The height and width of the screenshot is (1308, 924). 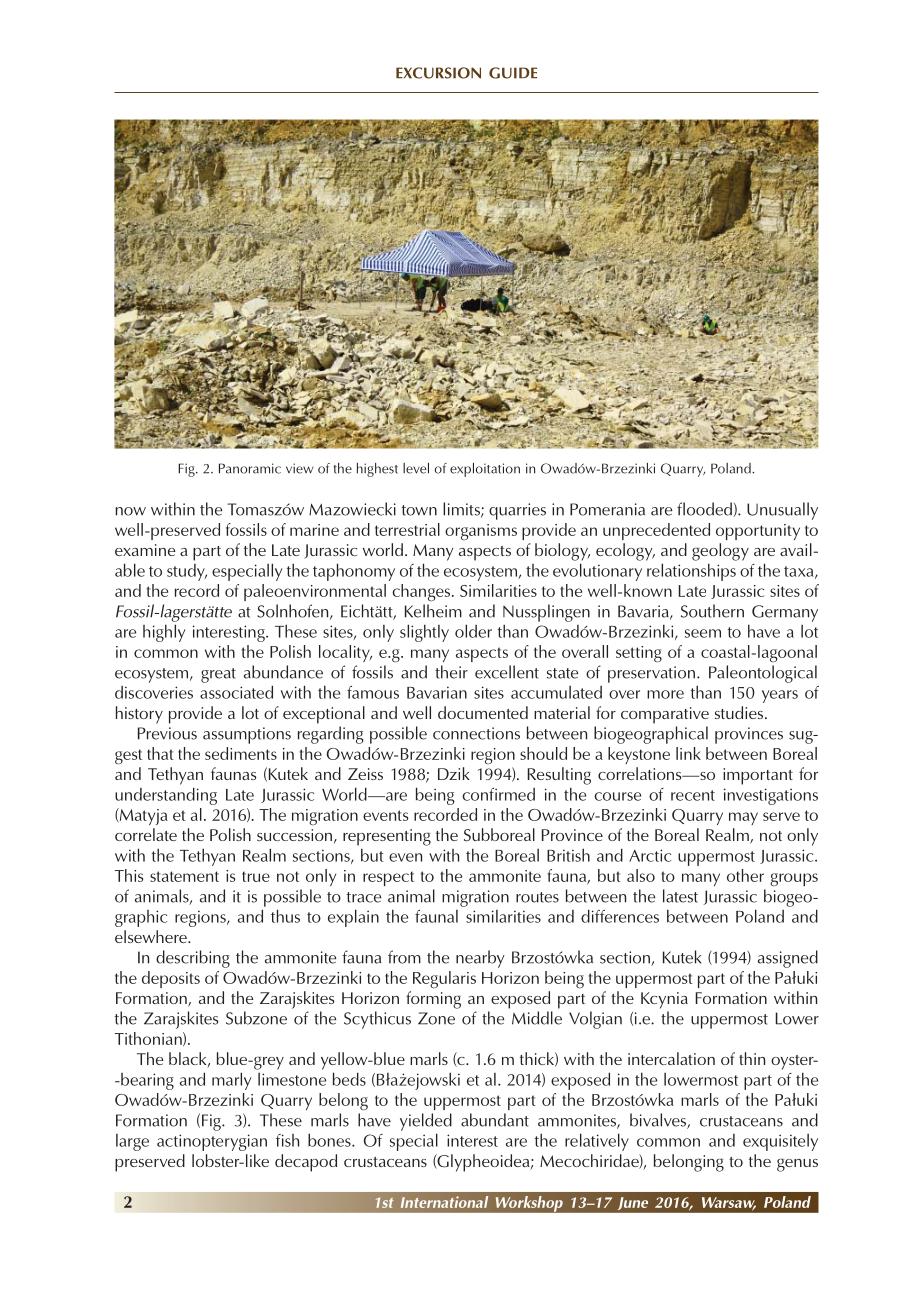 What do you see at coordinates (256, 876) in the screenshot?
I see `true` at bounding box center [256, 876].
